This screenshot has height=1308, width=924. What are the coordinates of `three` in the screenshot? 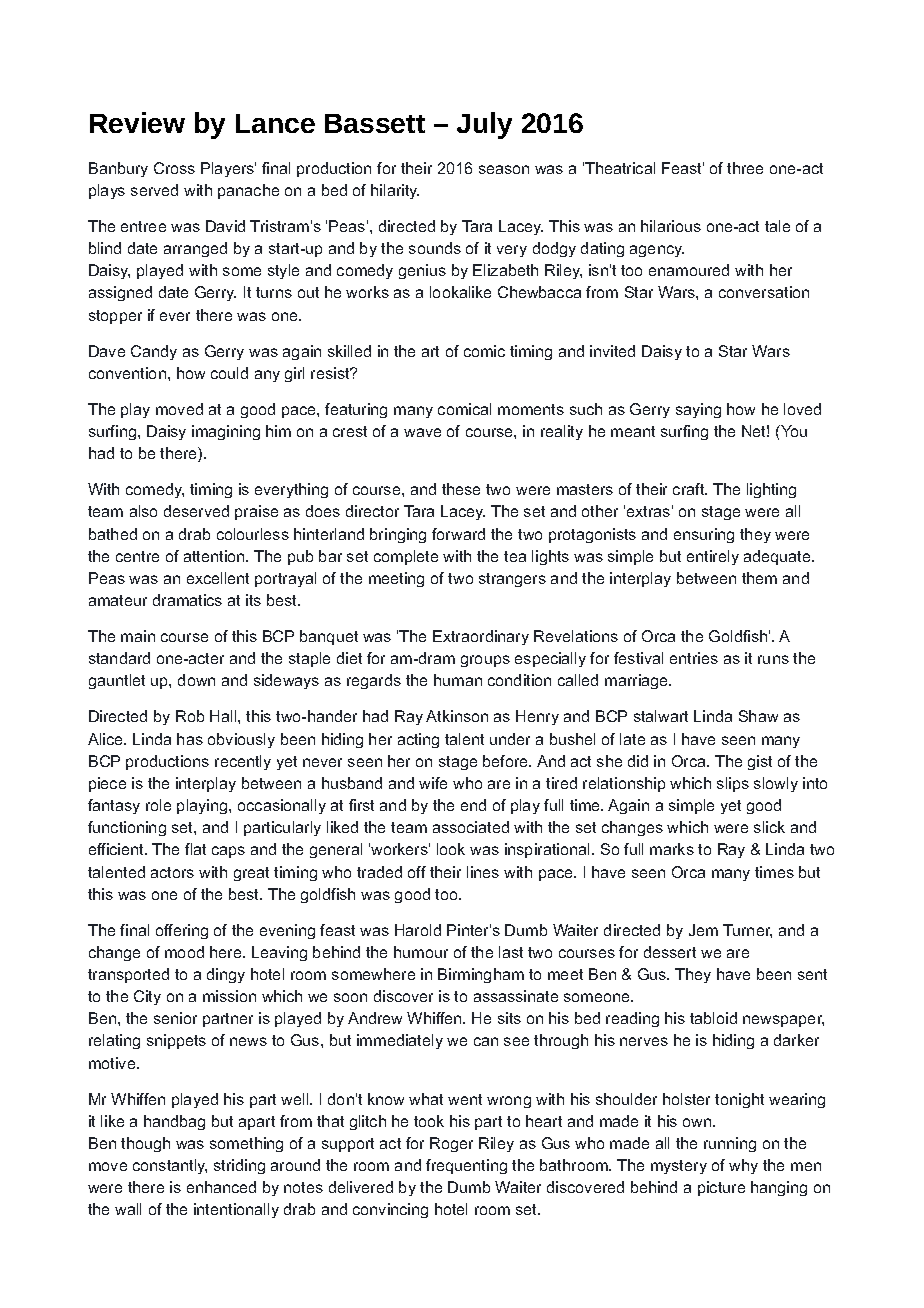 It's located at (745, 168).
